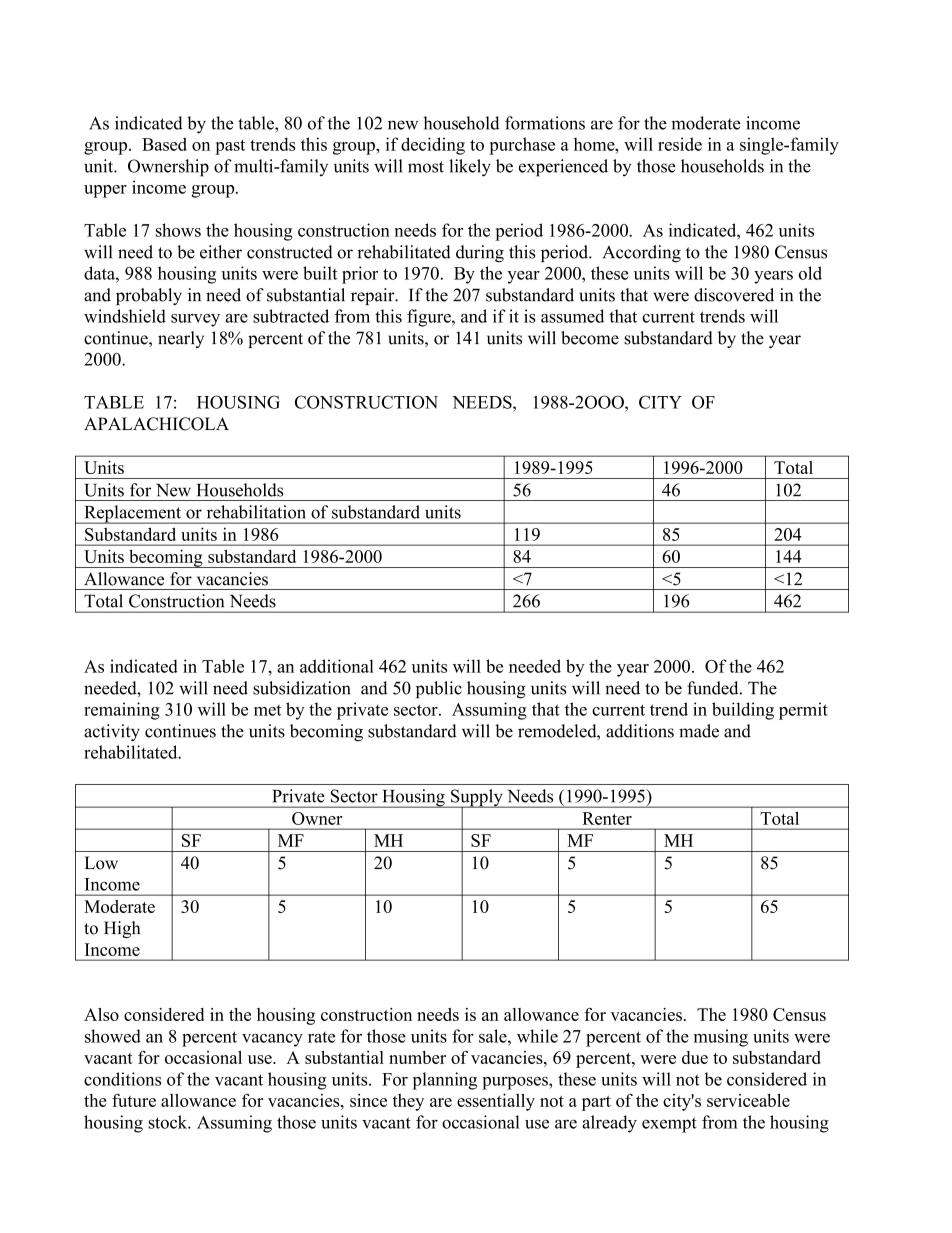 The height and width of the image is (1233, 952). I want to click on deciding, so click(433, 146).
